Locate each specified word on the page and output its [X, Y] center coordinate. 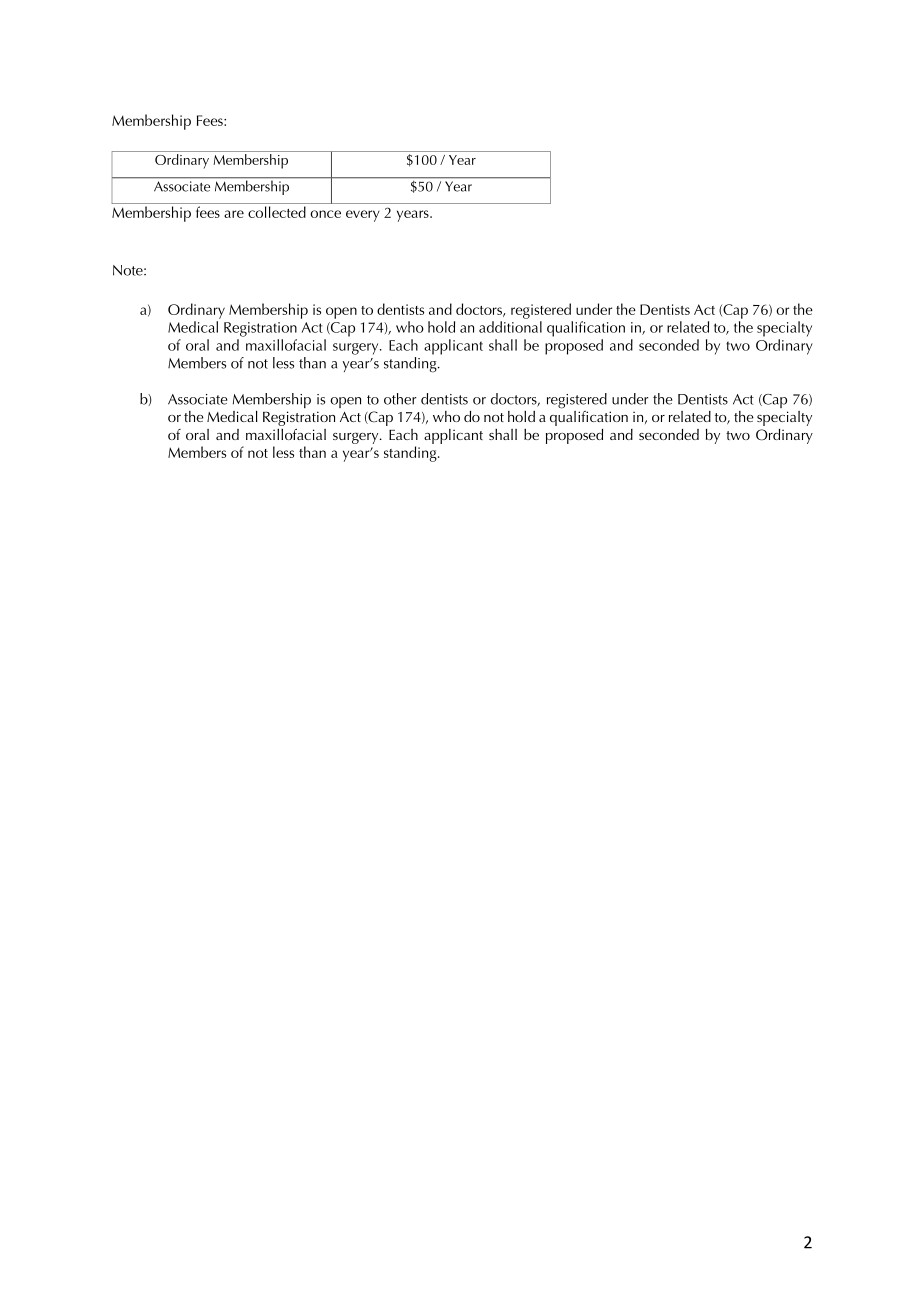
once [325, 214]
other [400, 399]
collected [277, 212]
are [234, 214]
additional [510, 327]
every [363, 216]
